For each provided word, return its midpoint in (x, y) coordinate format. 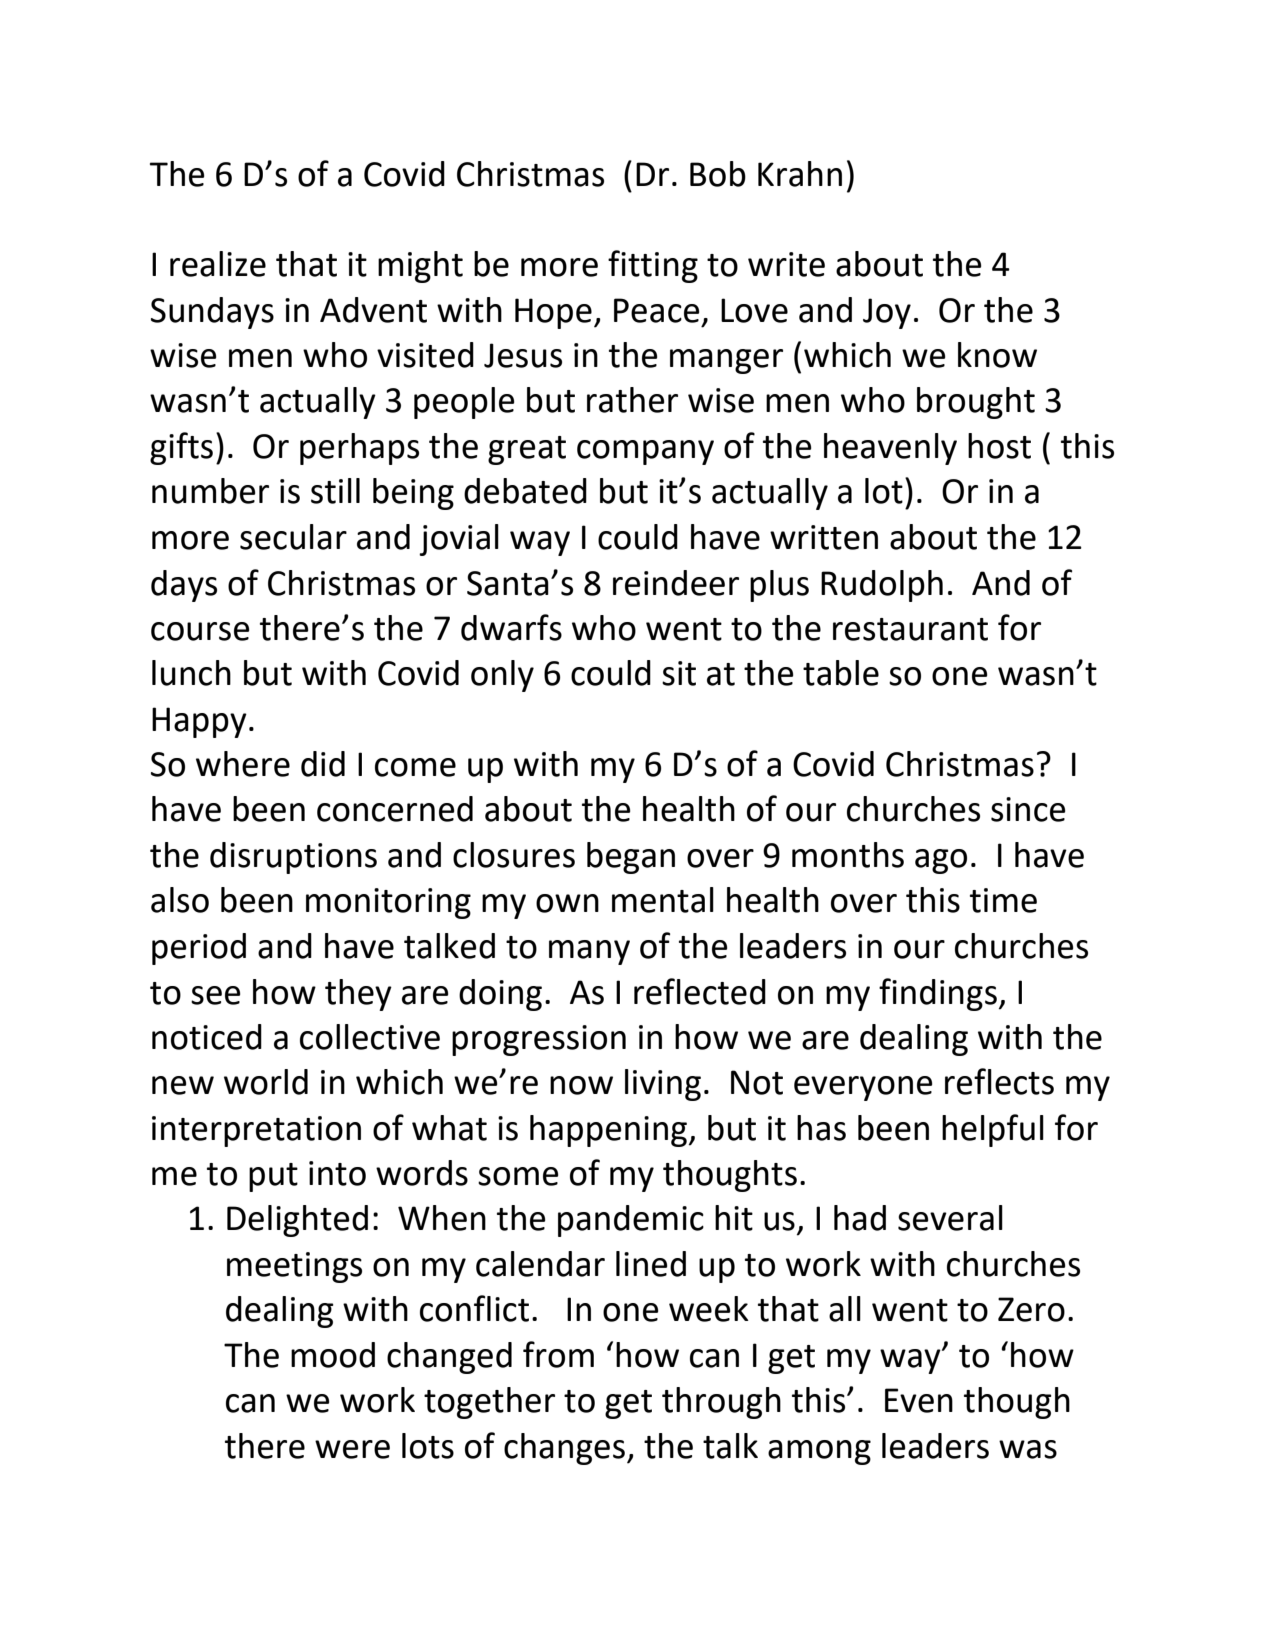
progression (539, 1040)
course (200, 631)
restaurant (910, 629)
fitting (653, 266)
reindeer (676, 583)
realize (218, 264)
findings (939, 994)
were (352, 1449)
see (216, 995)
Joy (887, 313)
